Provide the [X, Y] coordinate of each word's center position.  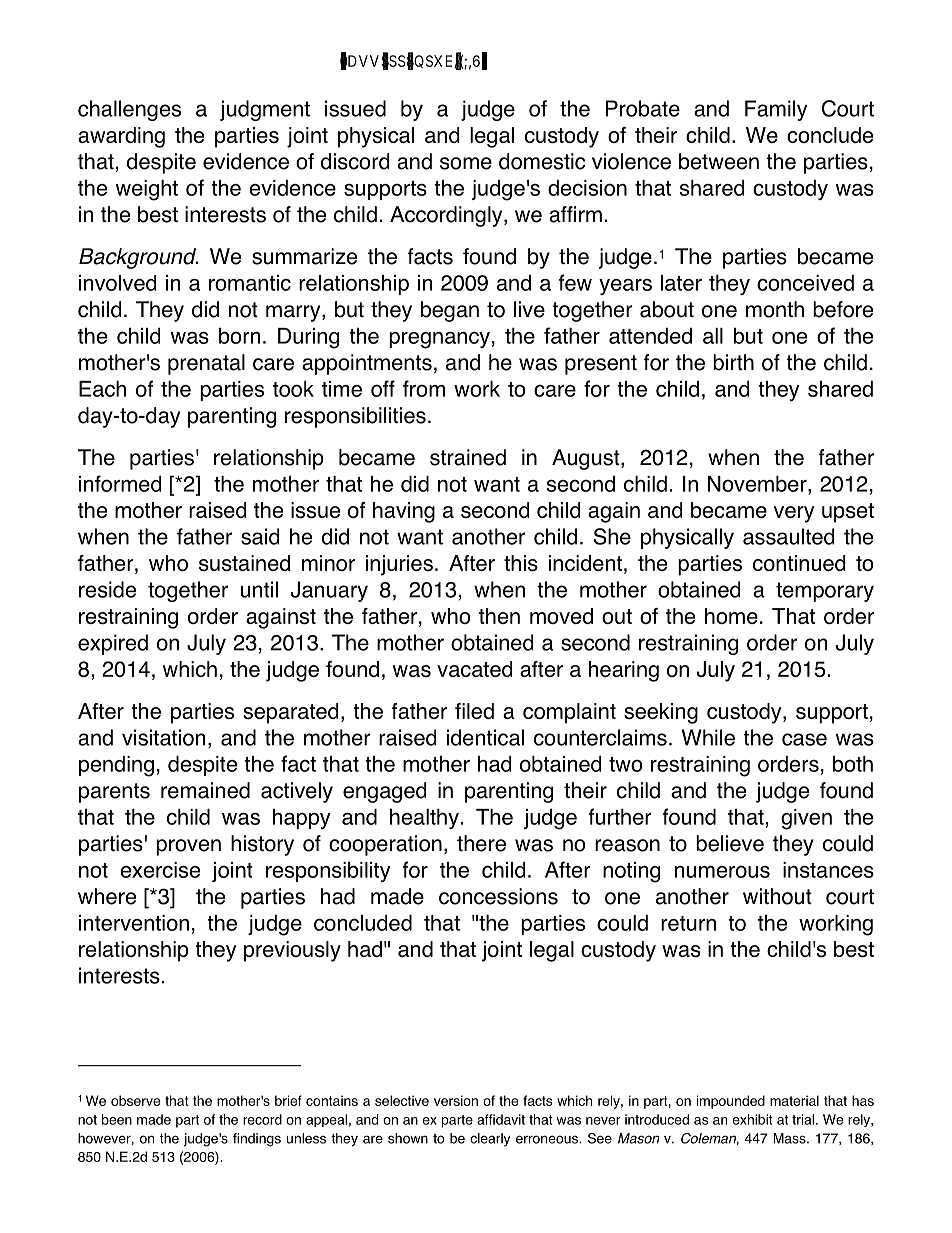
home [731, 616]
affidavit [501, 1119]
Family [776, 110]
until [259, 589]
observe [135, 1100]
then [499, 616]
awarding [121, 137]
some [466, 163]
